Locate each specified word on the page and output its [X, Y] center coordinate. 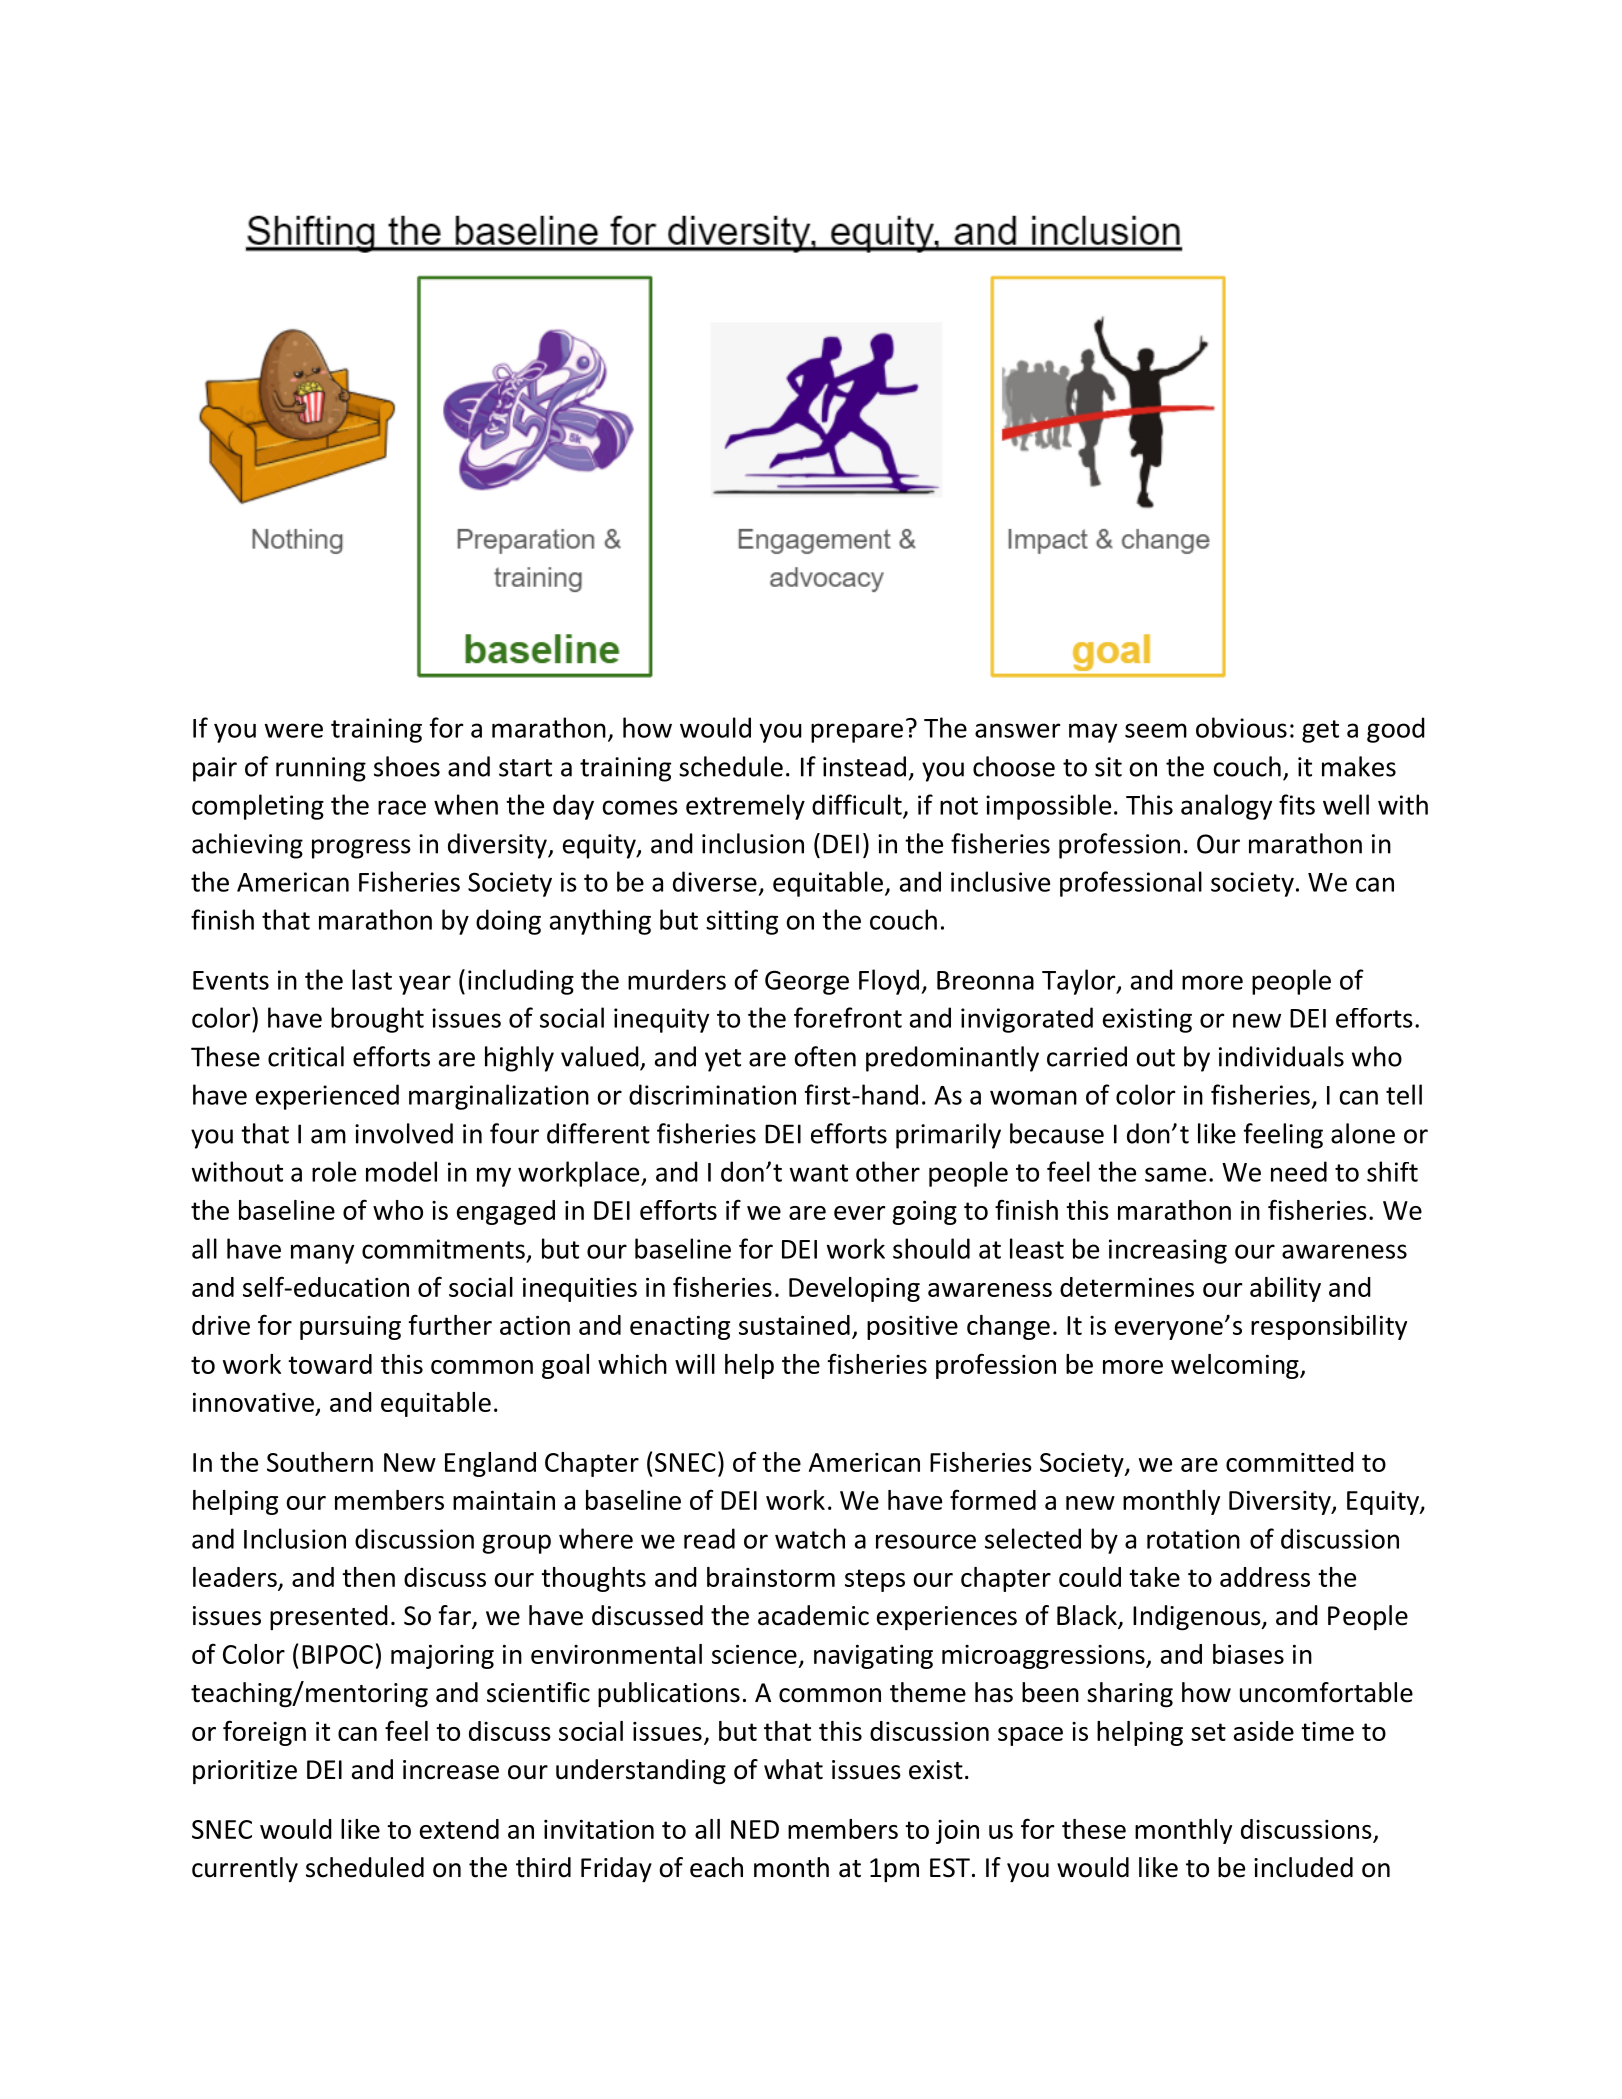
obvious [1241, 727]
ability [1285, 1289]
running [321, 769]
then [368, 1577]
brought [377, 1020]
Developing [854, 1289]
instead [864, 766]
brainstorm [771, 1577]
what [793, 1769]
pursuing [350, 1328]
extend [459, 1829]
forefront [848, 1017]
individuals [1281, 1056]
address [1265, 1577]
